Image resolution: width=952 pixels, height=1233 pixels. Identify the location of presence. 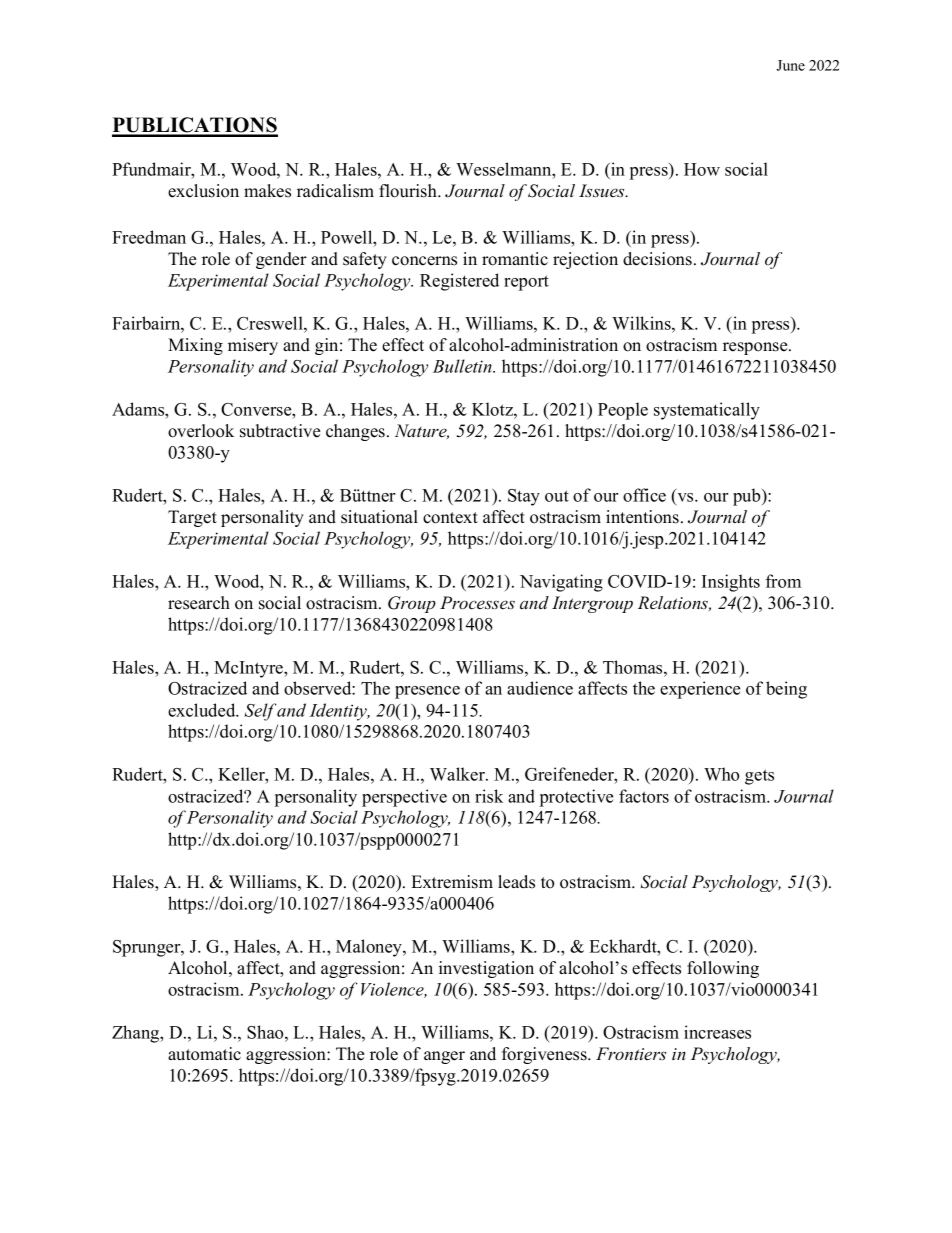
(427, 692).
